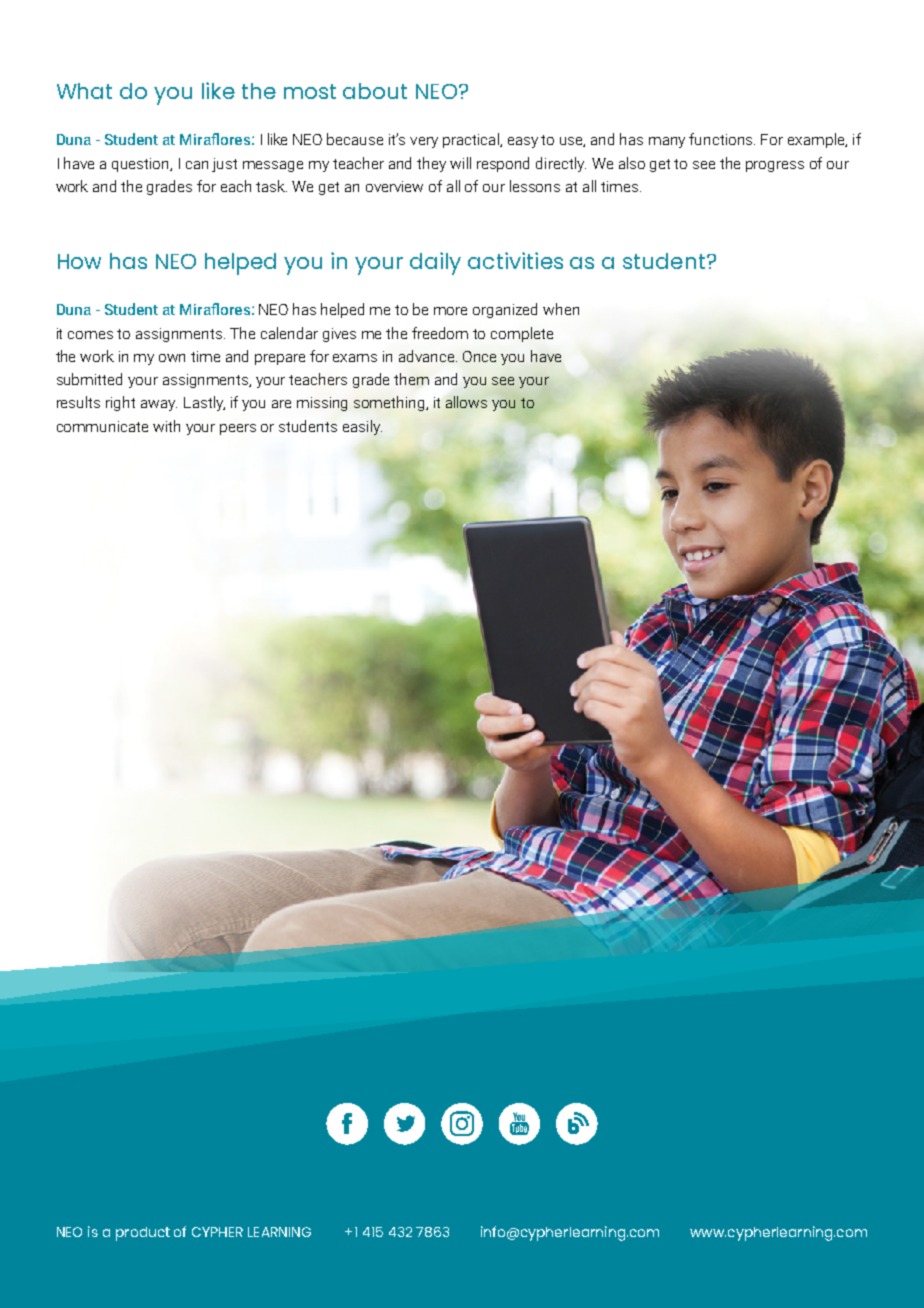 Image resolution: width=924 pixels, height=1308 pixels. I want to click on easily, so click(362, 427).
